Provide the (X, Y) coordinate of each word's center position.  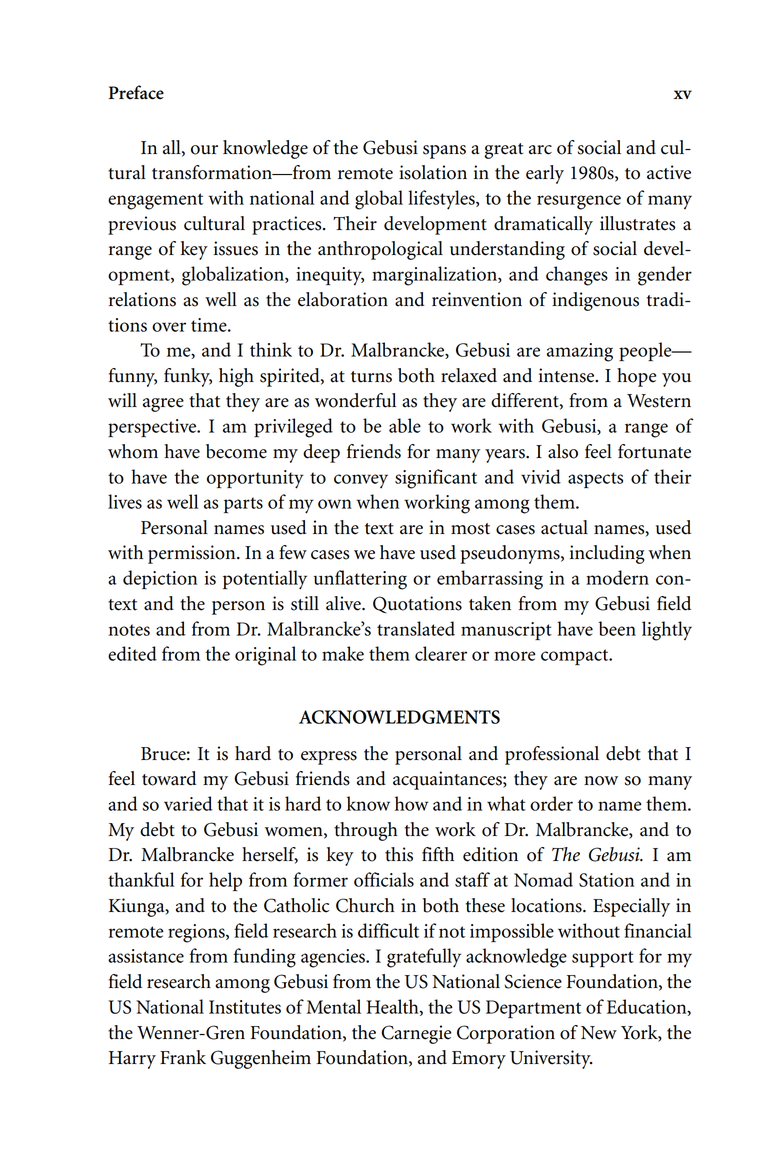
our (204, 150)
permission (193, 554)
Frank (183, 1057)
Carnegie (416, 1034)
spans (444, 152)
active (669, 172)
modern (617, 577)
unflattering (360, 580)
